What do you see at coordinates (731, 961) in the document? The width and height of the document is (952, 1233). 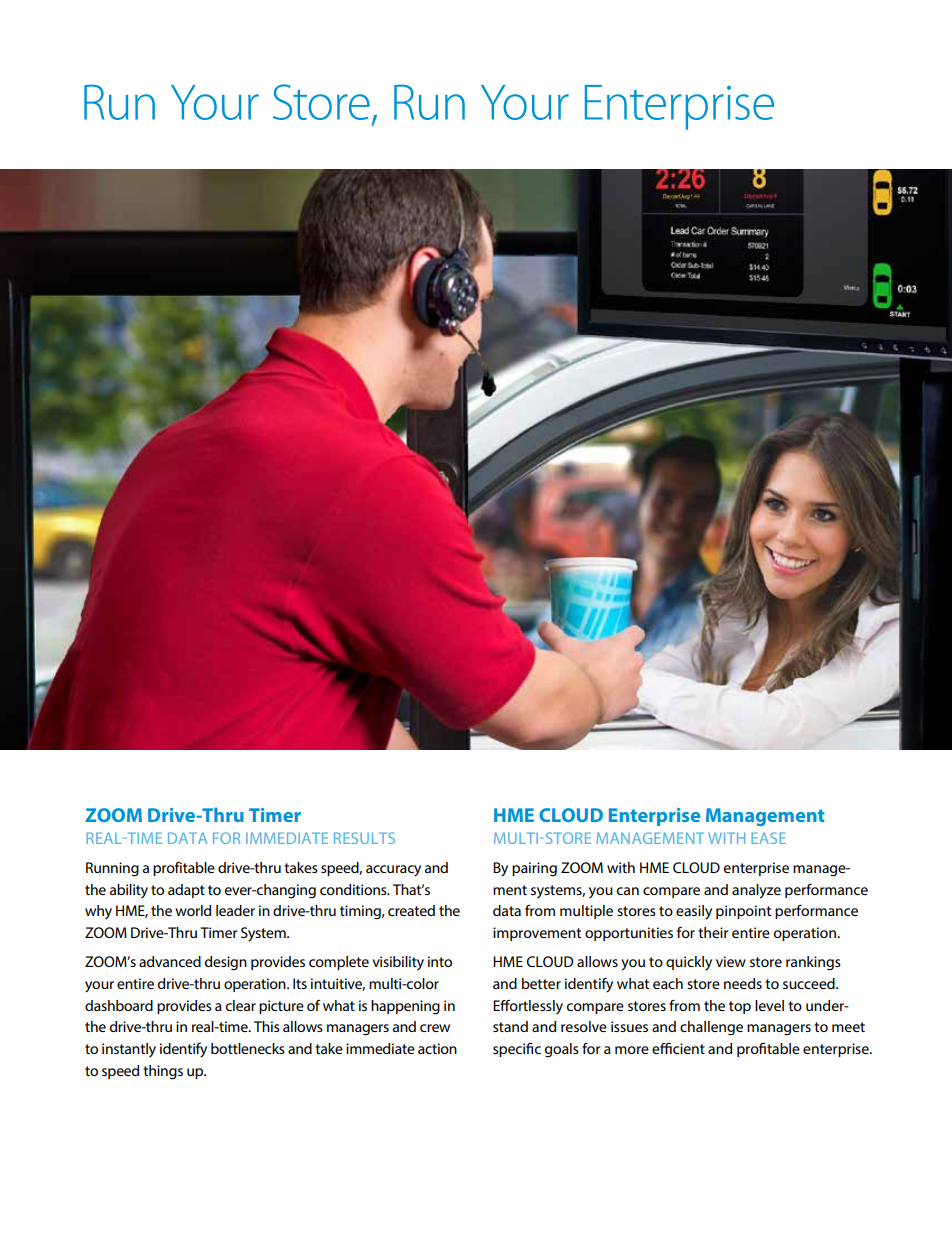 I see `view` at bounding box center [731, 961].
